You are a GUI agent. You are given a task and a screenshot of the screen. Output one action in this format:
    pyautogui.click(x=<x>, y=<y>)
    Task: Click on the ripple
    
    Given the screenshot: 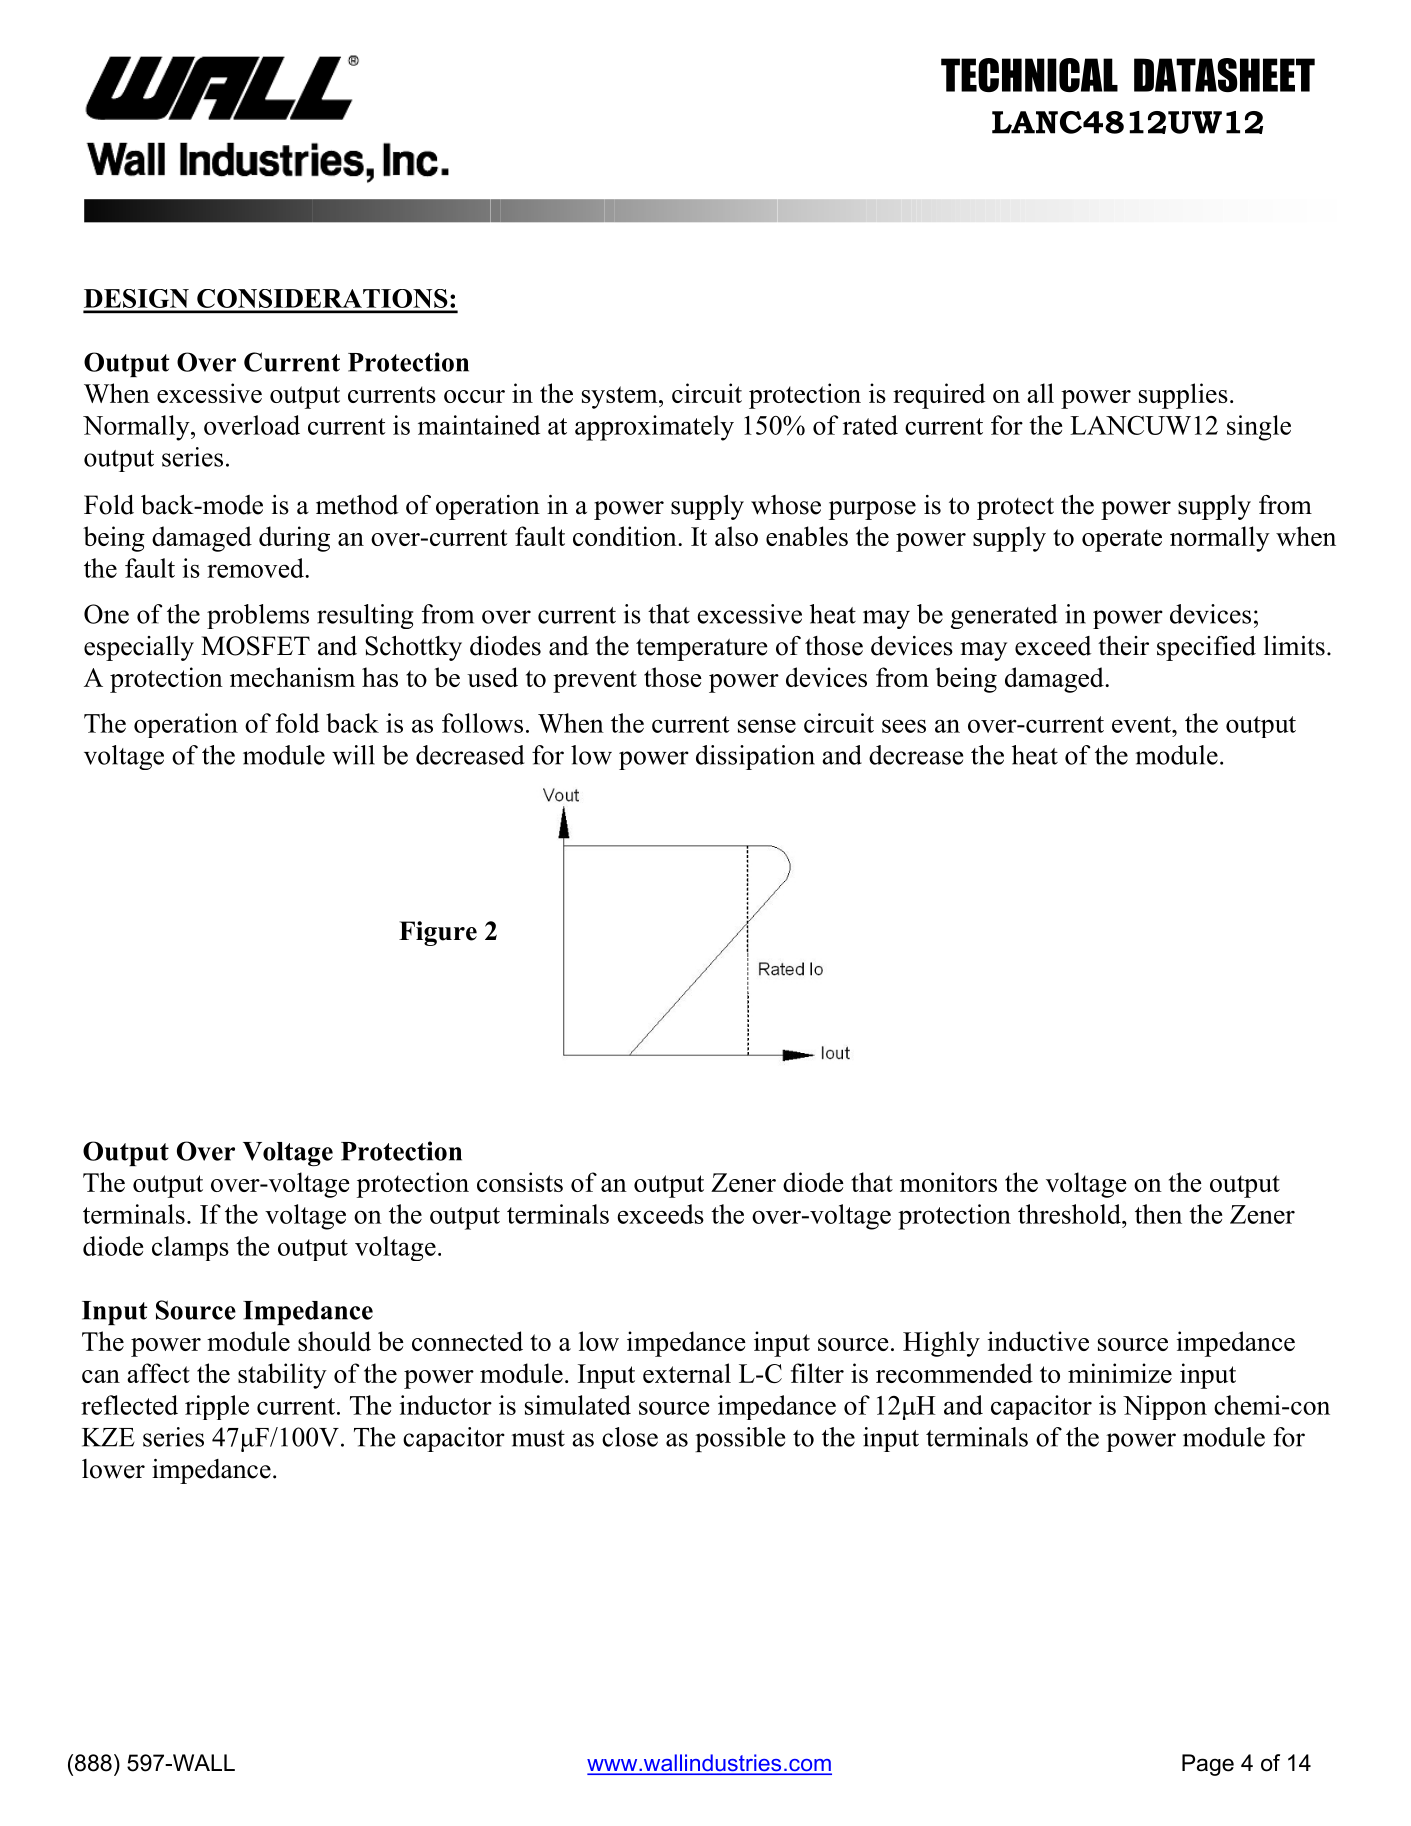 What is the action you would take?
    pyautogui.click(x=217, y=1407)
